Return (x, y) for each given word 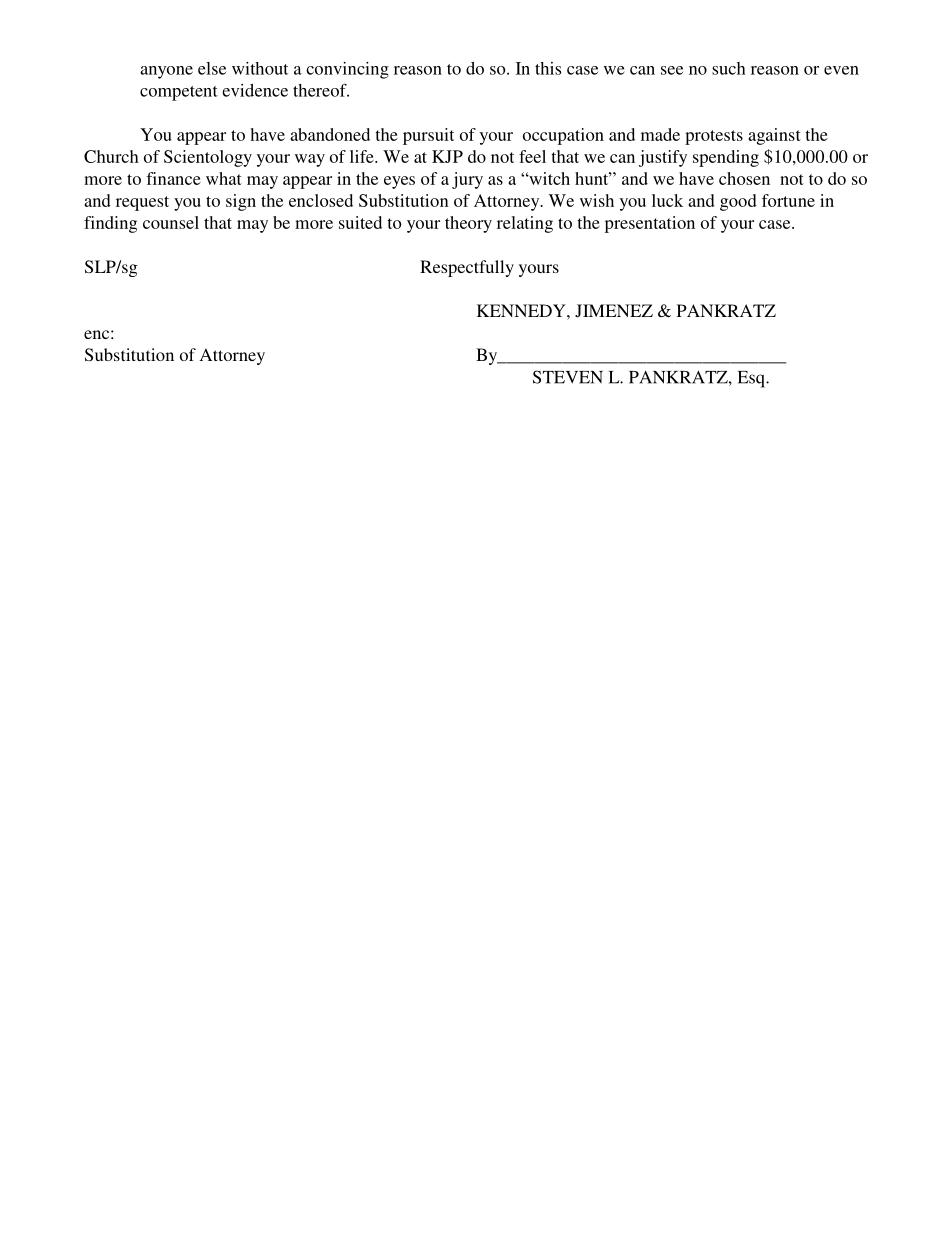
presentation (650, 224)
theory (468, 224)
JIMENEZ (614, 311)
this (548, 68)
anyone (166, 72)
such (729, 68)
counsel (171, 222)
